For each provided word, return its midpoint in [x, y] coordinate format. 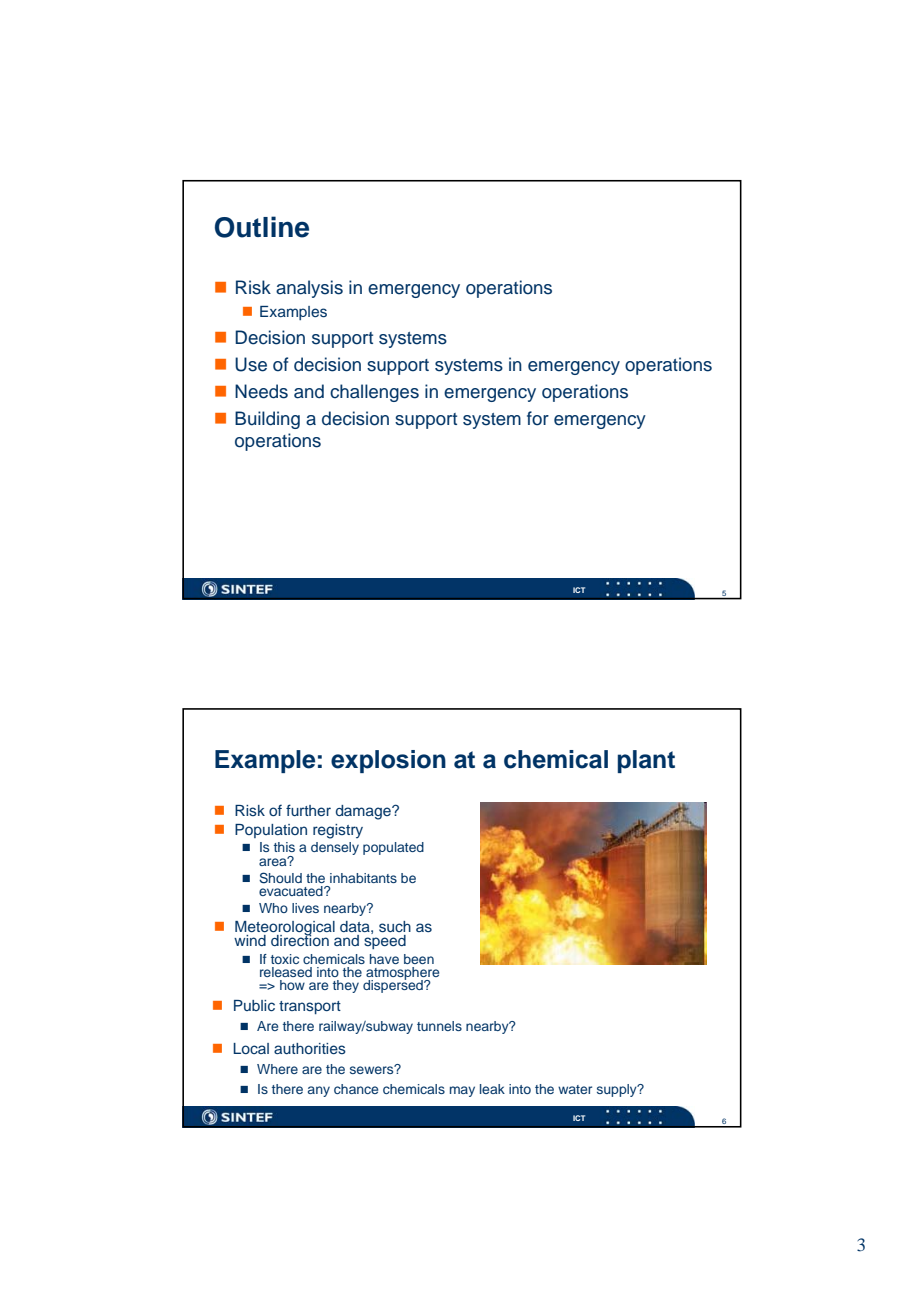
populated [393, 848]
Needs [261, 391]
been [419, 959]
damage [364, 812]
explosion [388, 761]
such [395, 927]
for [538, 418]
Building [267, 420]
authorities [310, 1048]
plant [646, 761]
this [284, 847]
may [462, 1091]
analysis [309, 289]
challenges [374, 393]
